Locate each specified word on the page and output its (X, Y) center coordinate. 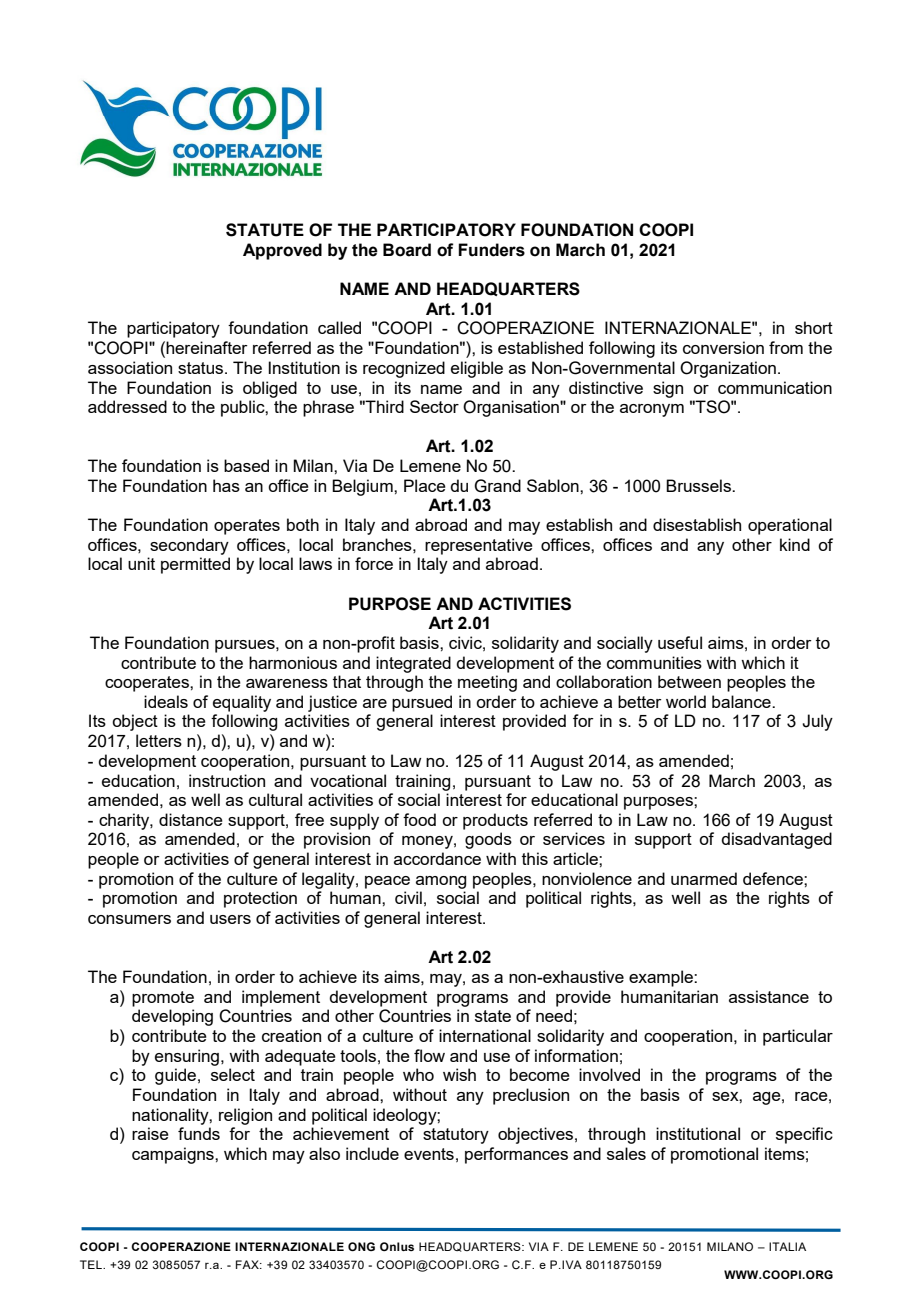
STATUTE (265, 230)
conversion (723, 347)
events (429, 1154)
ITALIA (787, 1246)
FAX (248, 1264)
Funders (491, 250)
